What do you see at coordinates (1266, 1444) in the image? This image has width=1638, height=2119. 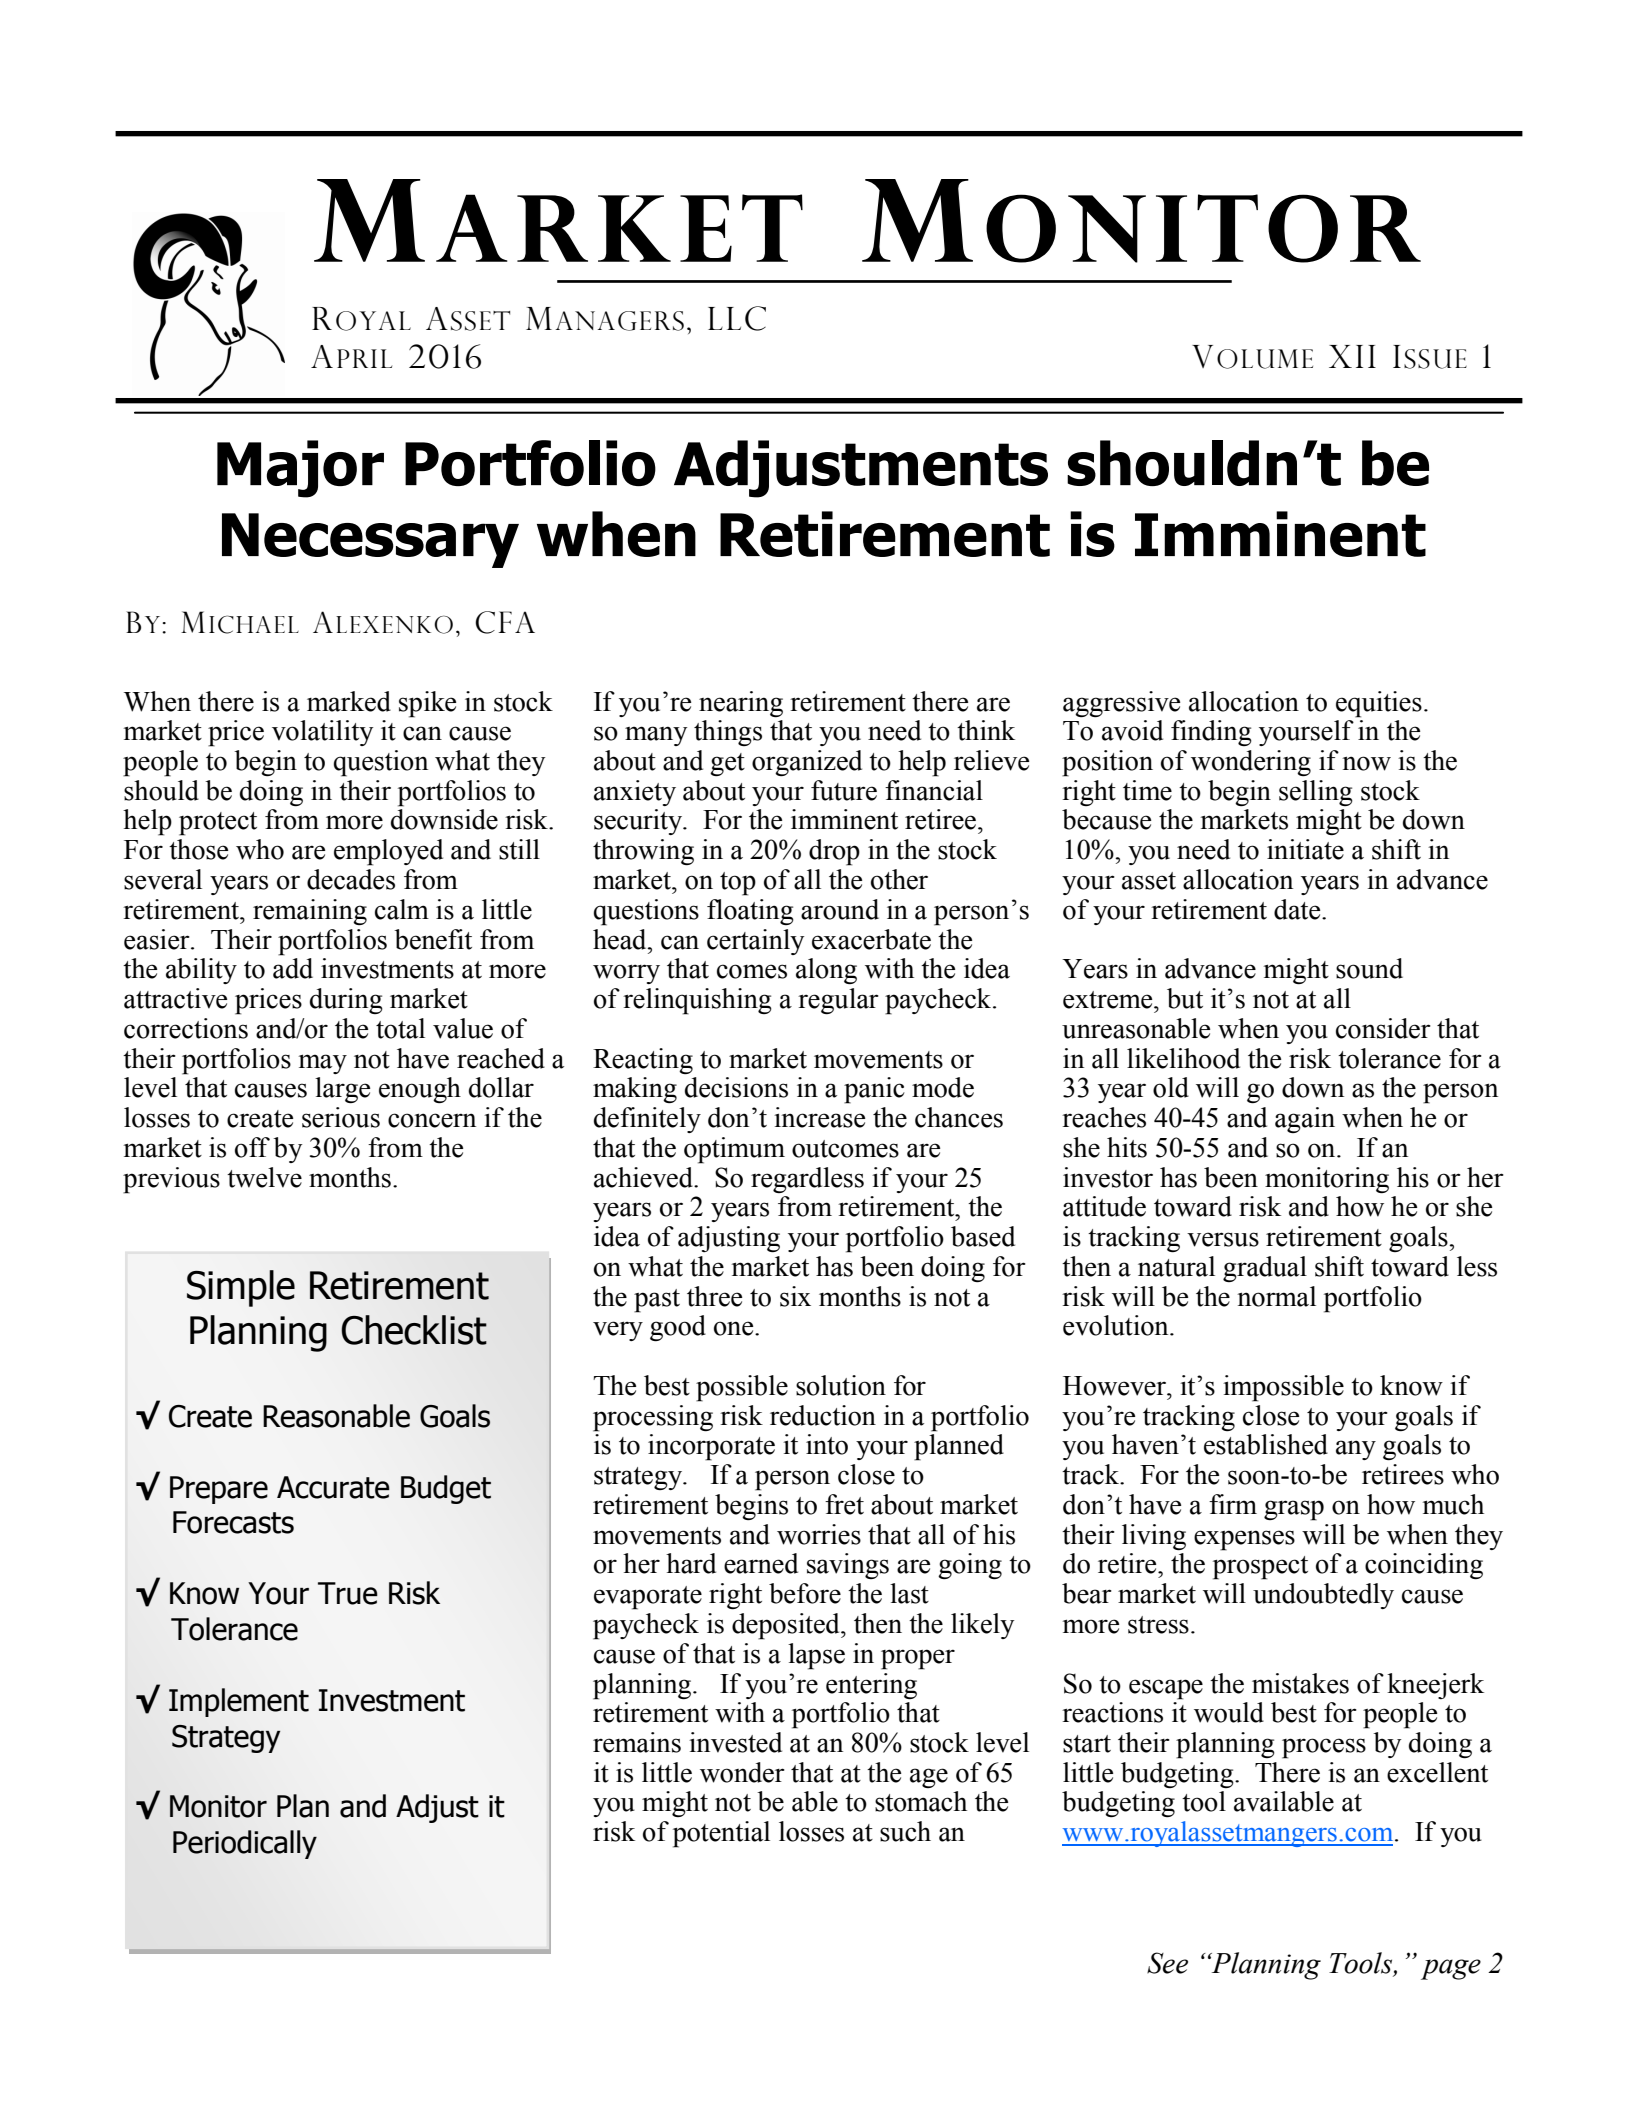 I see `established` at bounding box center [1266, 1444].
